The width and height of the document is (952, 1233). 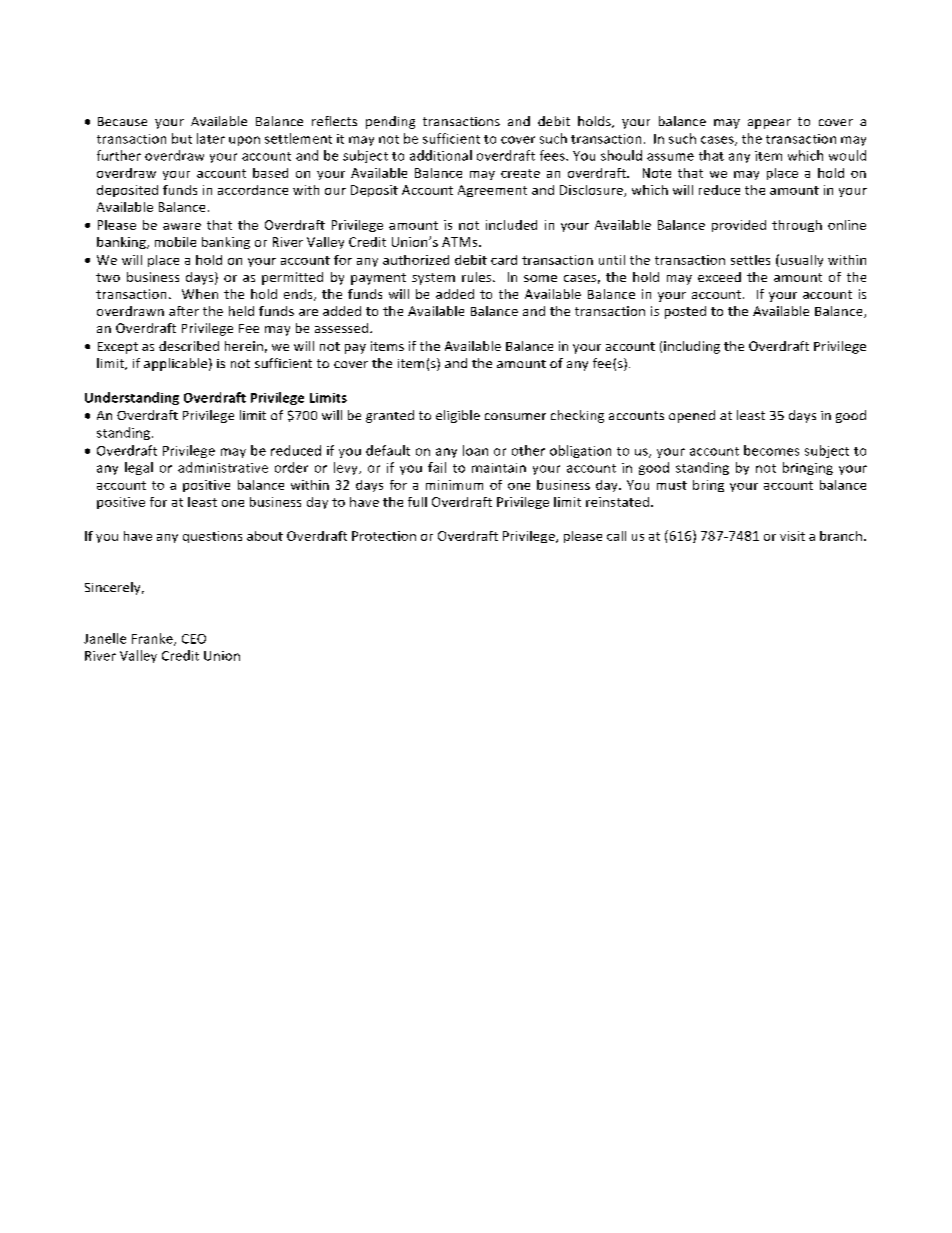 What do you see at coordinates (499, 468) in the document?
I see `maintain` at bounding box center [499, 468].
